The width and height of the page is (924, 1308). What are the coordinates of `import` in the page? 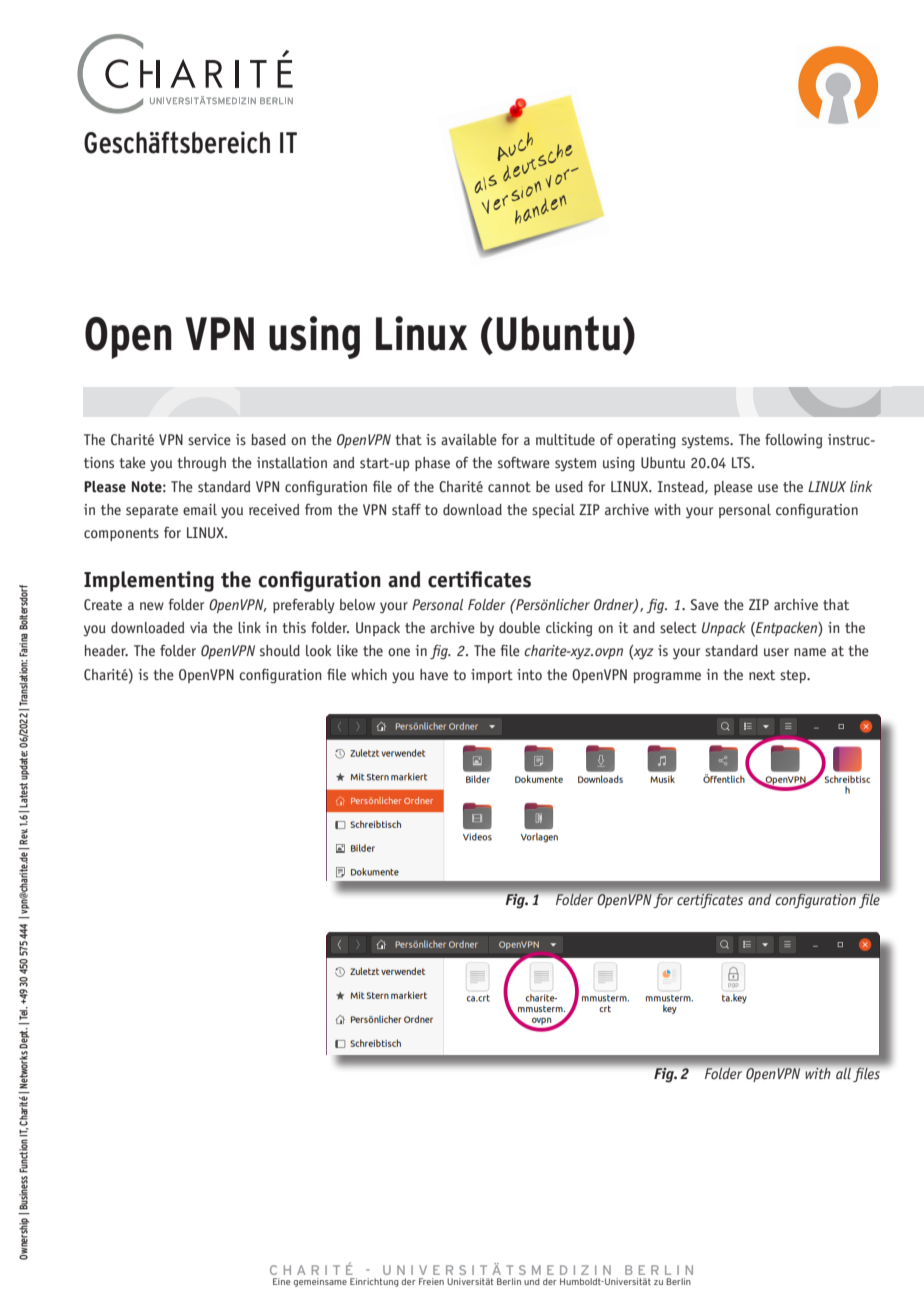 It's located at (492, 676).
